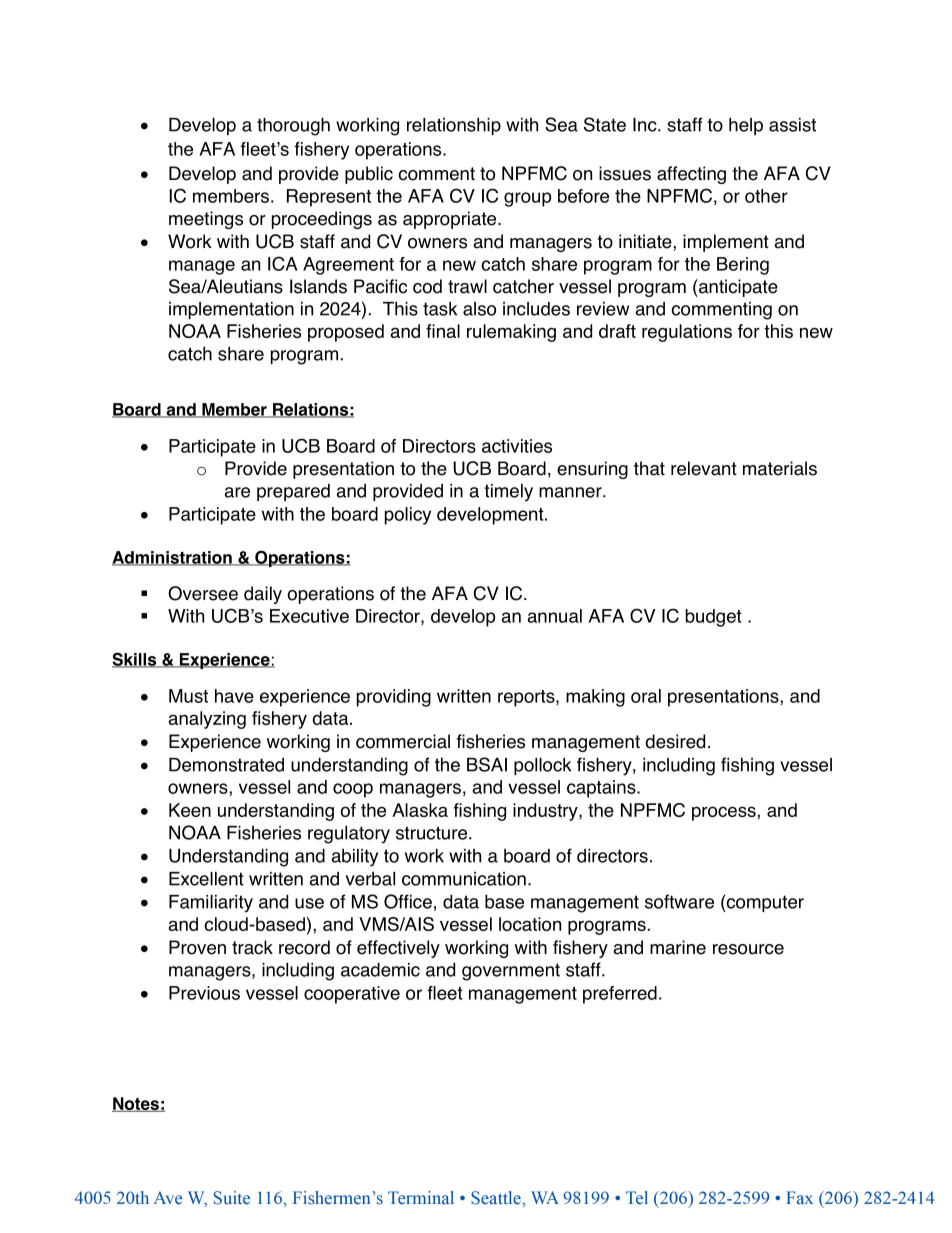  What do you see at coordinates (403, 741) in the screenshot?
I see `commercial` at bounding box center [403, 741].
